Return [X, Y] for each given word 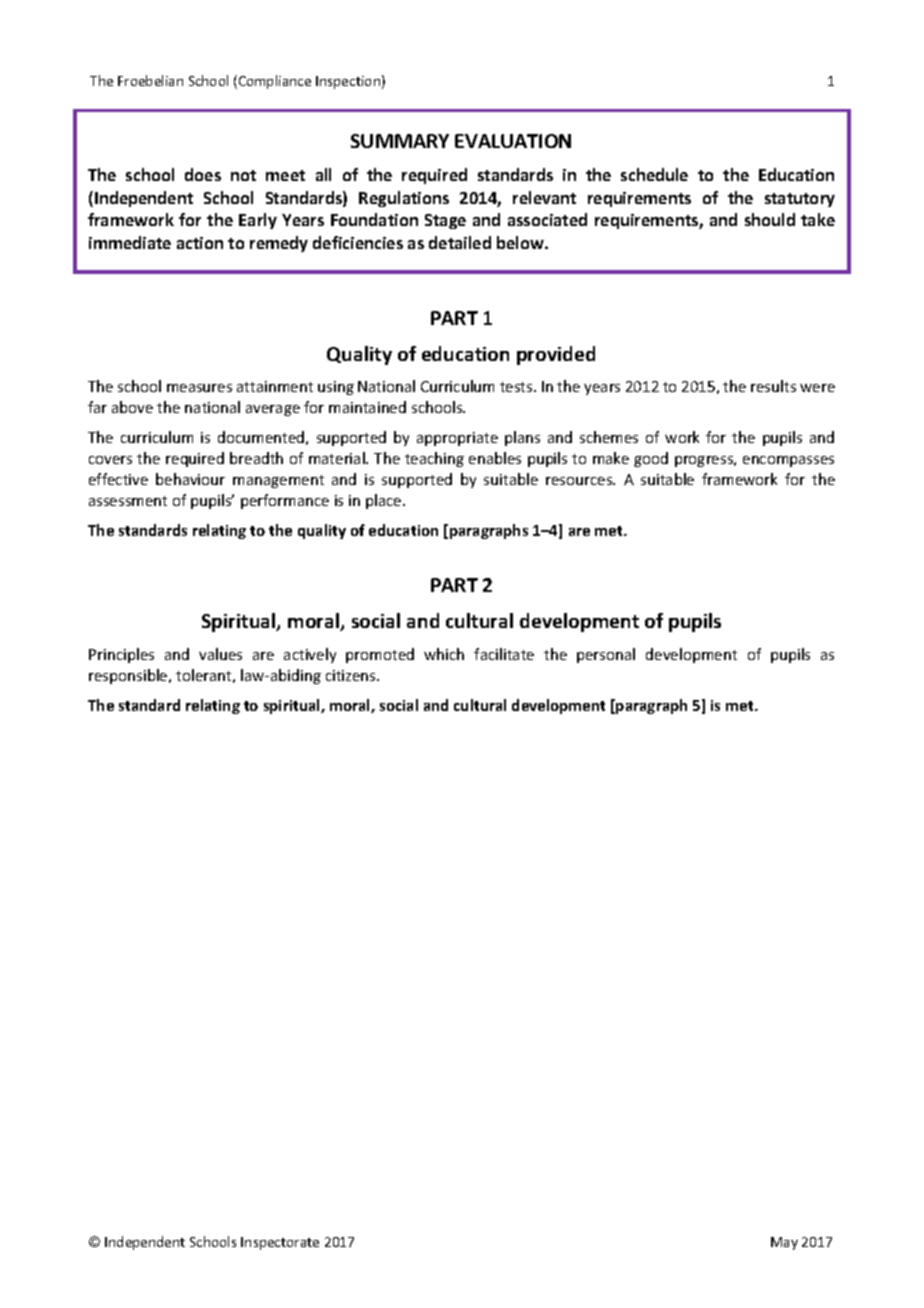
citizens [352, 675]
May [784, 1243]
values [220, 654]
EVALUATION [513, 141]
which [444, 654]
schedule [654, 174]
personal [606, 655]
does [203, 174]
